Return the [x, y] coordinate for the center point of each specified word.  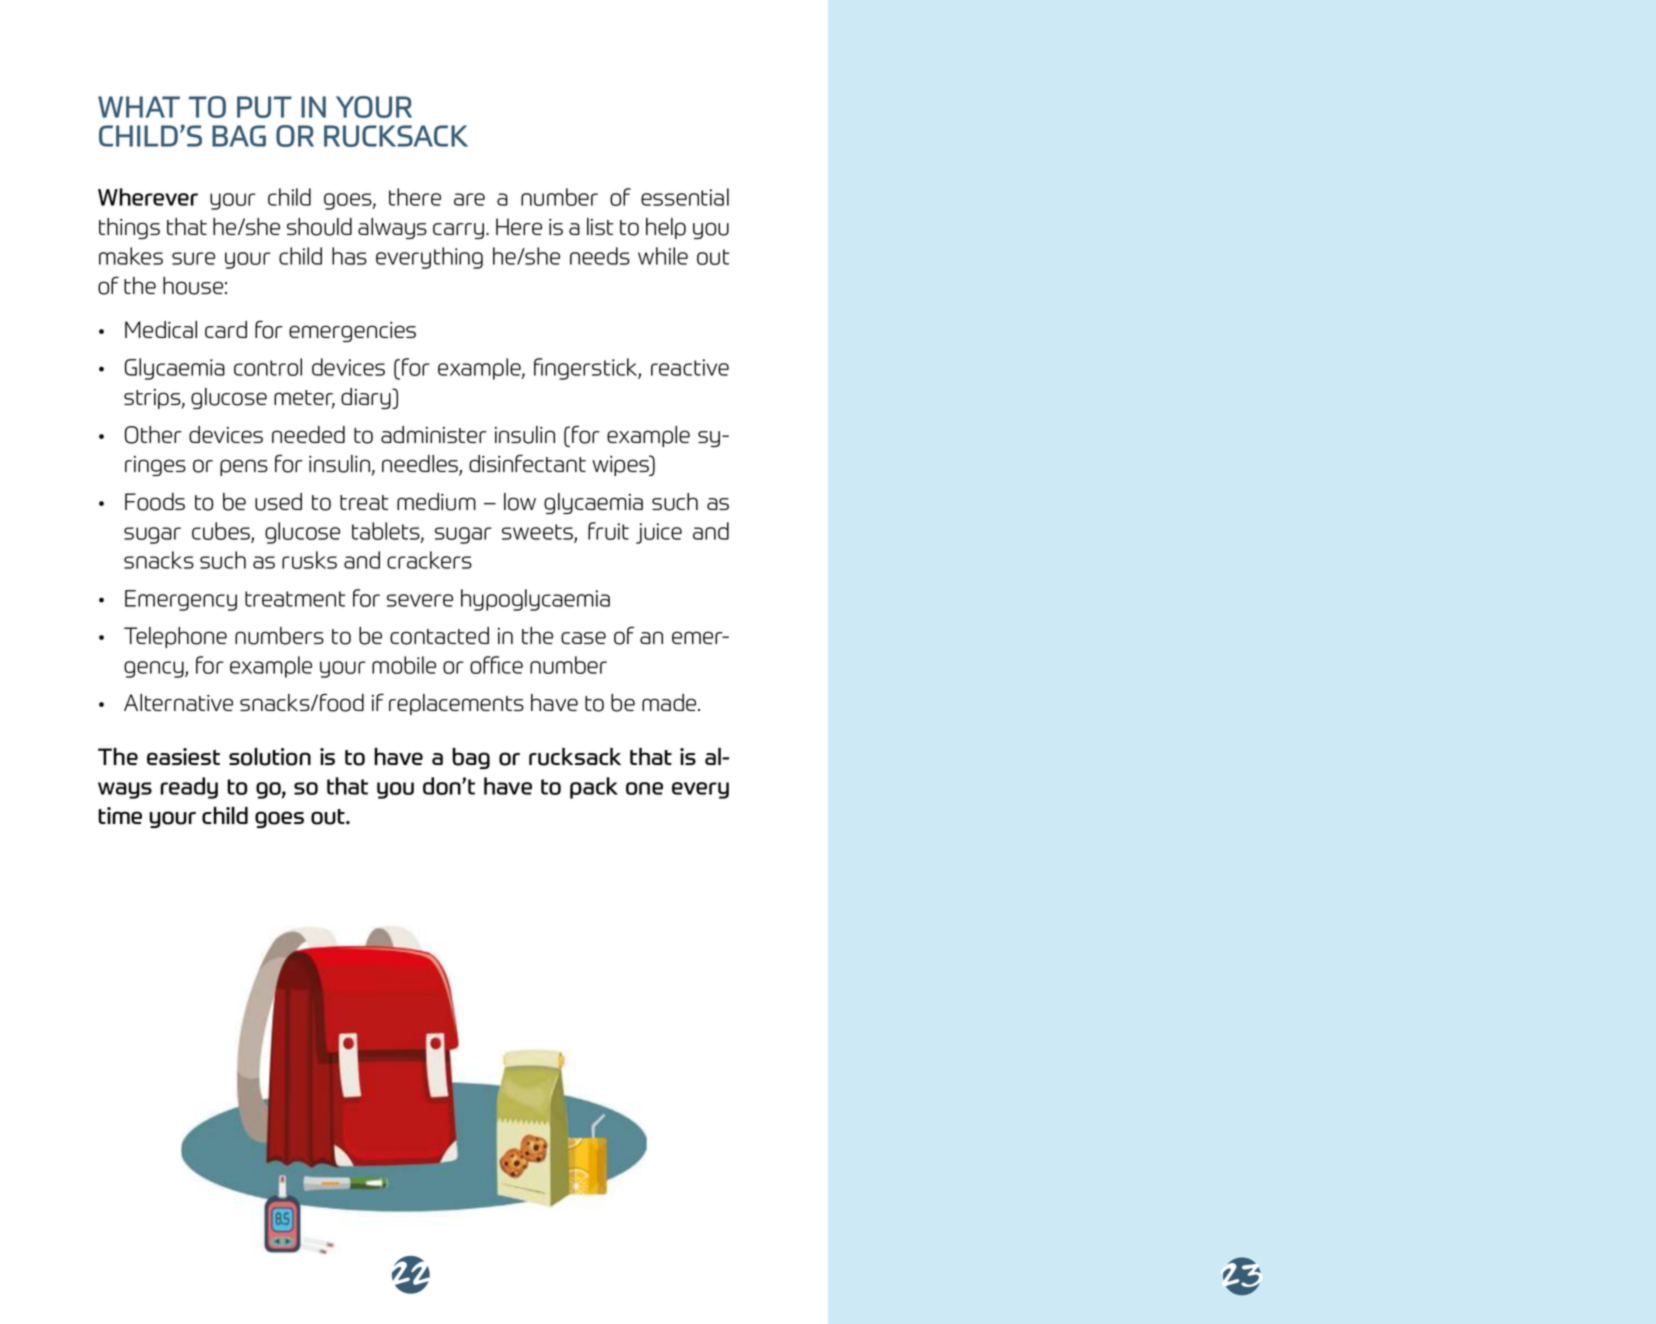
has [349, 256]
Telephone [175, 637]
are [469, 199]
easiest [183, 756]
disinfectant [527, 463]
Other [153, 435]
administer [434, 434]
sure [193, 258]
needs [600, 256]
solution [270, 757]
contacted [439, 636]
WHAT [139, 107]
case [583, 637]
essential [685, 197]
